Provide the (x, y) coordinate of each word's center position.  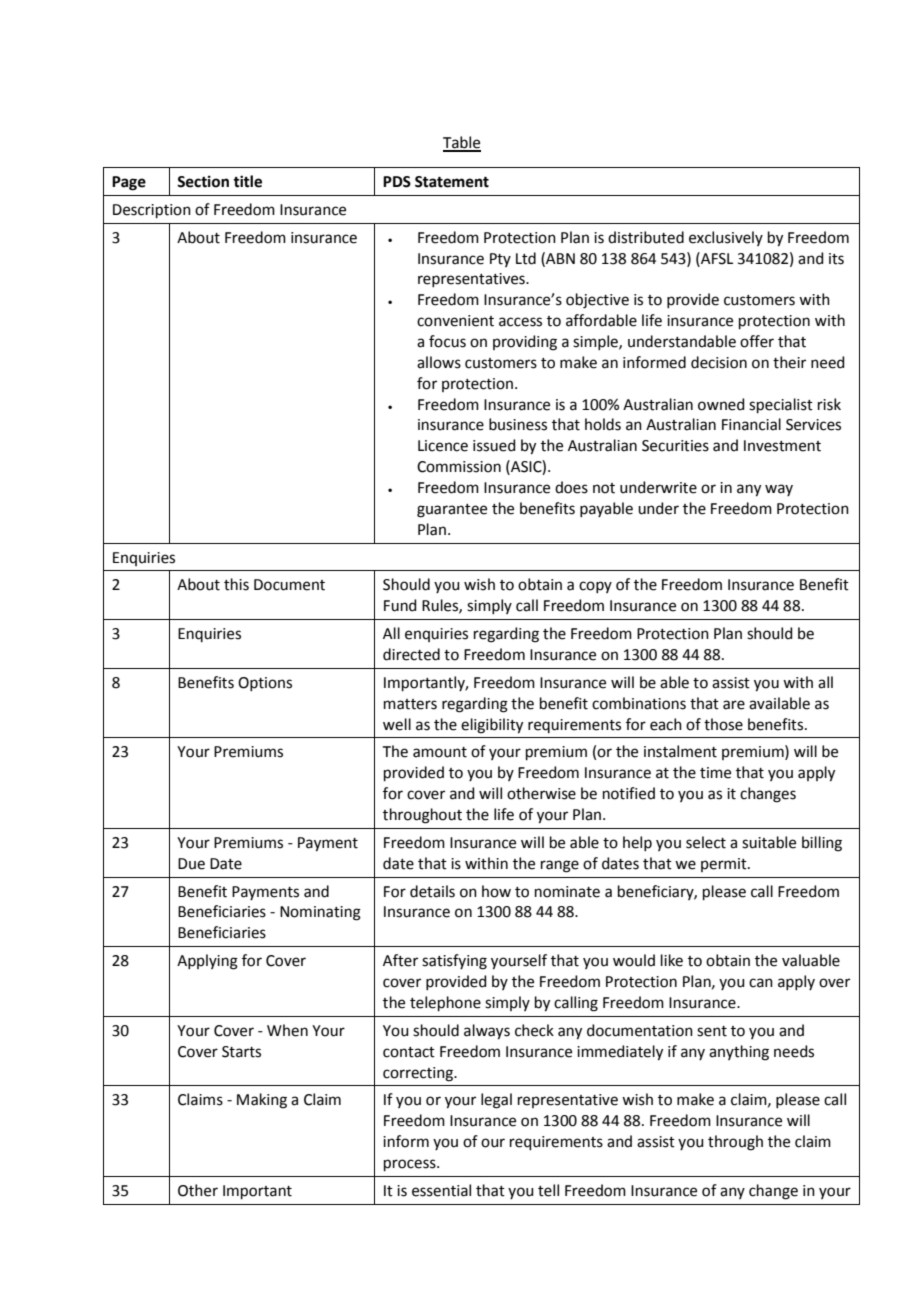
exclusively (726, 238)
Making (262, 1101)
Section (203, 181)
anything (739, 1053)
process (411, 1165)
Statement (452, 182)
